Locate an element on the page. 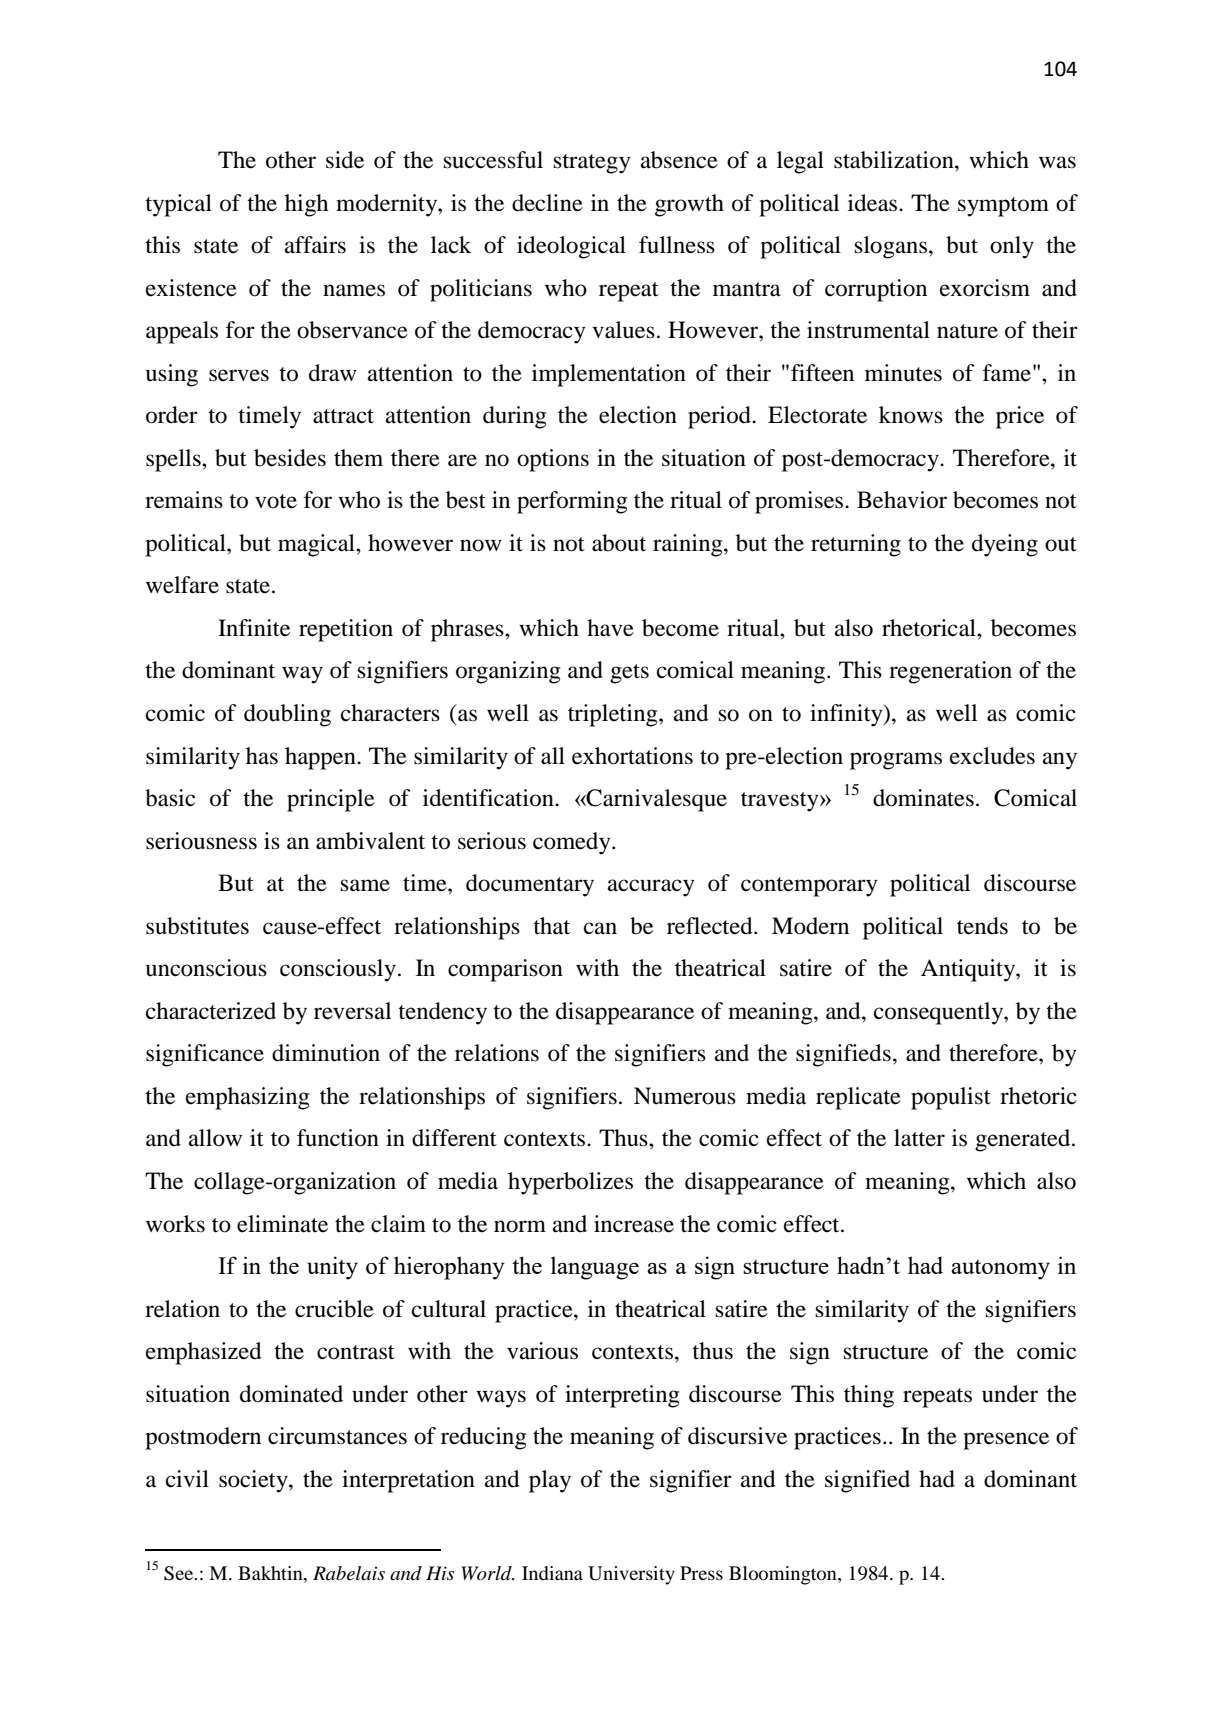 This page has width=1223, height=1730. strategy is located at coordinates (592, 164).
